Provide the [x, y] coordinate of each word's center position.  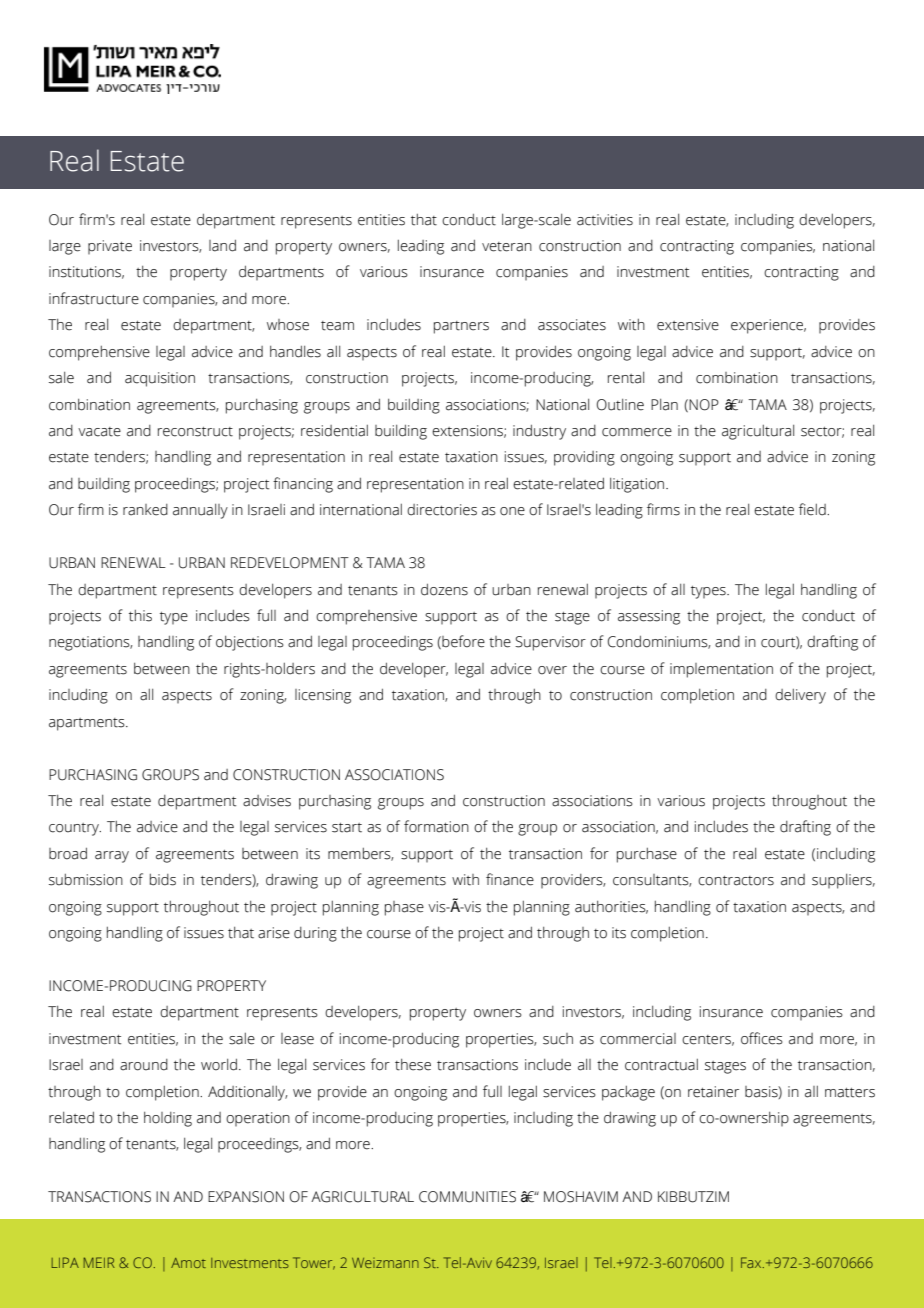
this [140, 616]
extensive [688, 325]
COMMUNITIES [467, 1197]
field [813, 509]
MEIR [99, 1262]
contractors [736, 881]
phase [404, 908]
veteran [507, 247]
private [110, 247]
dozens [444, 590]
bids [163, 880]
